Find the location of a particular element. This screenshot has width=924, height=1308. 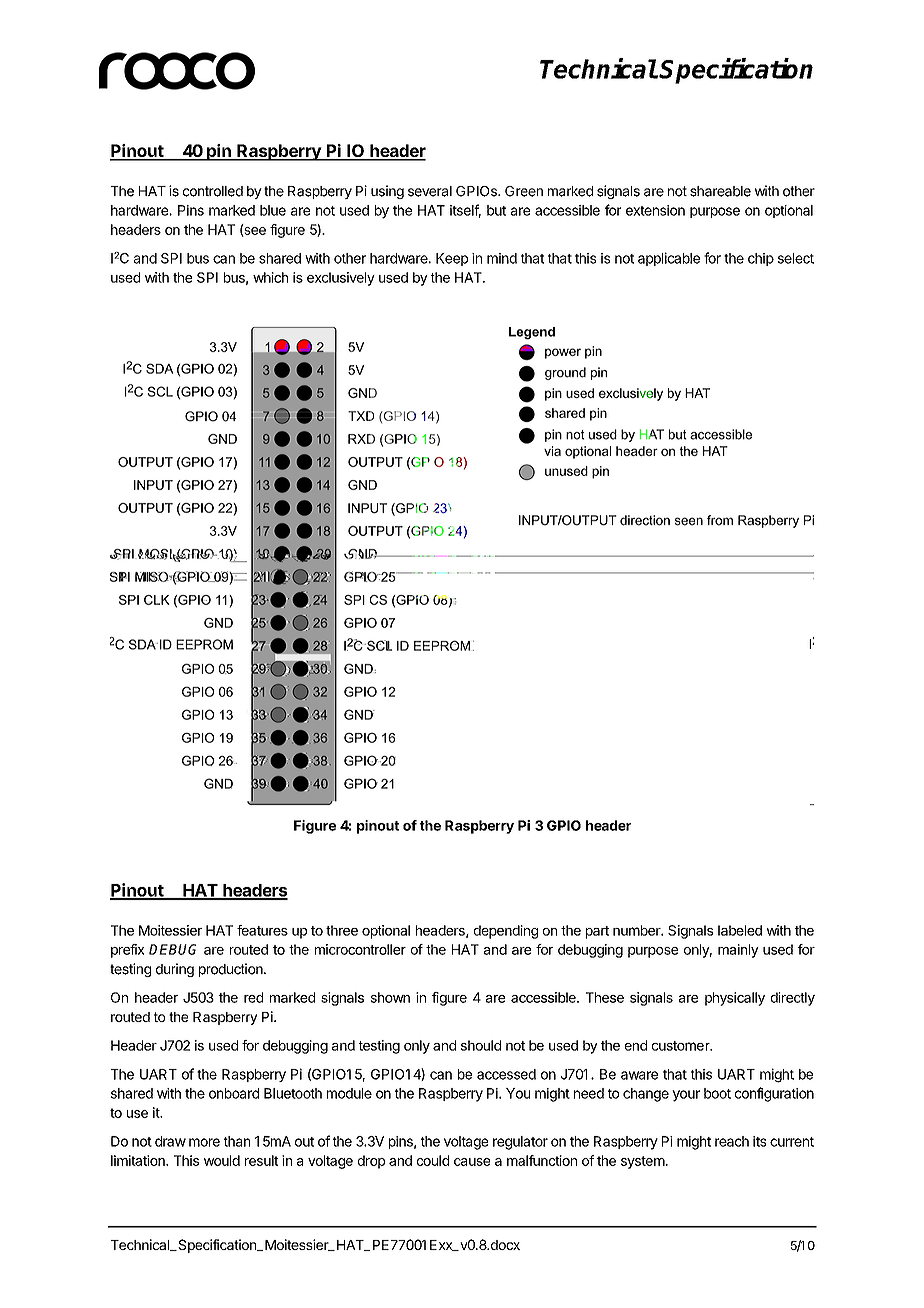

features is located at coordinates (262, 930).
